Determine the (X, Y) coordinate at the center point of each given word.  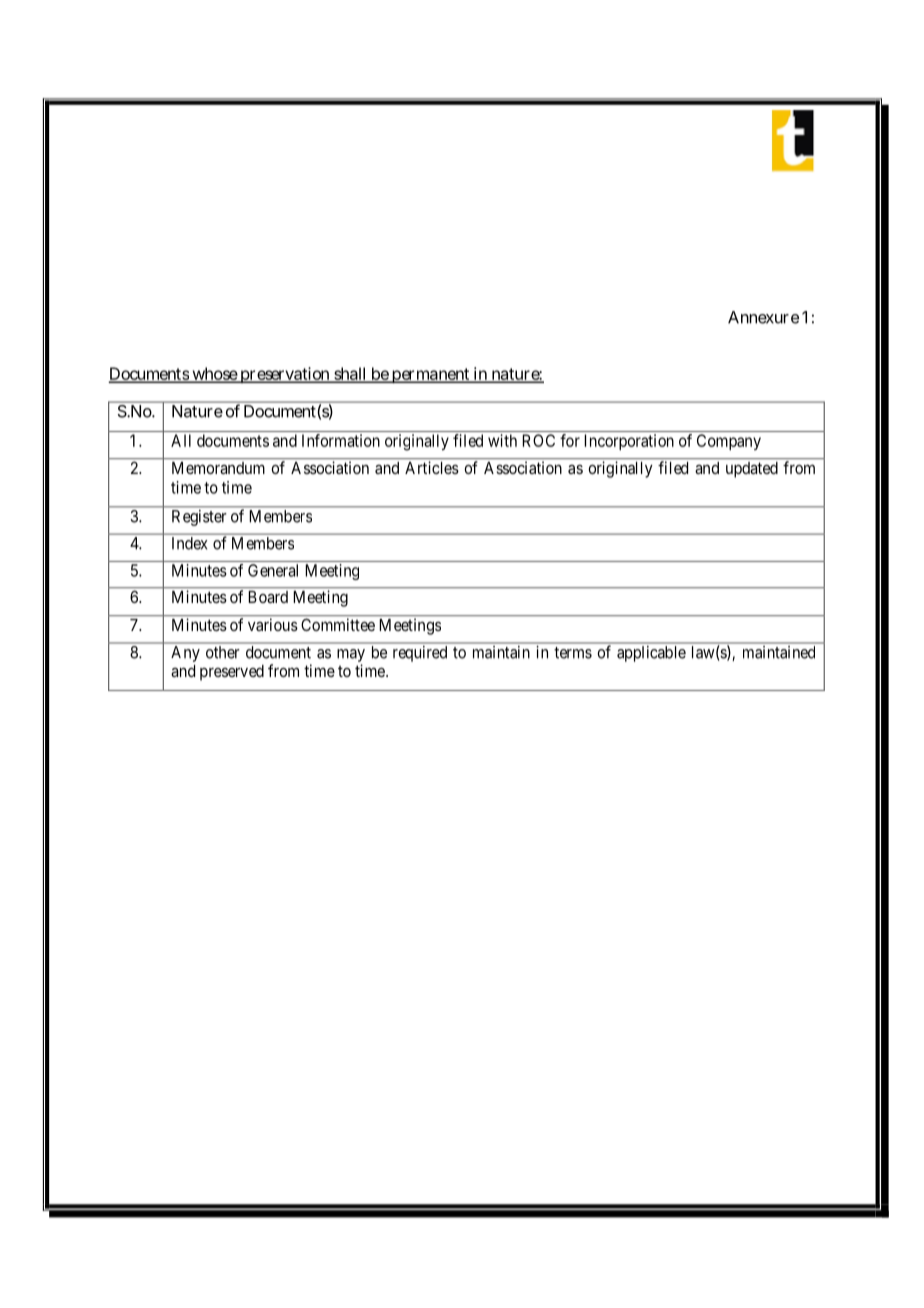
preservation (285, 375)
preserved (232, 673)
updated (752, 470)
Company (729, 442)
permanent (430, 375)
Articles (432, 467)
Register (199, 518)
